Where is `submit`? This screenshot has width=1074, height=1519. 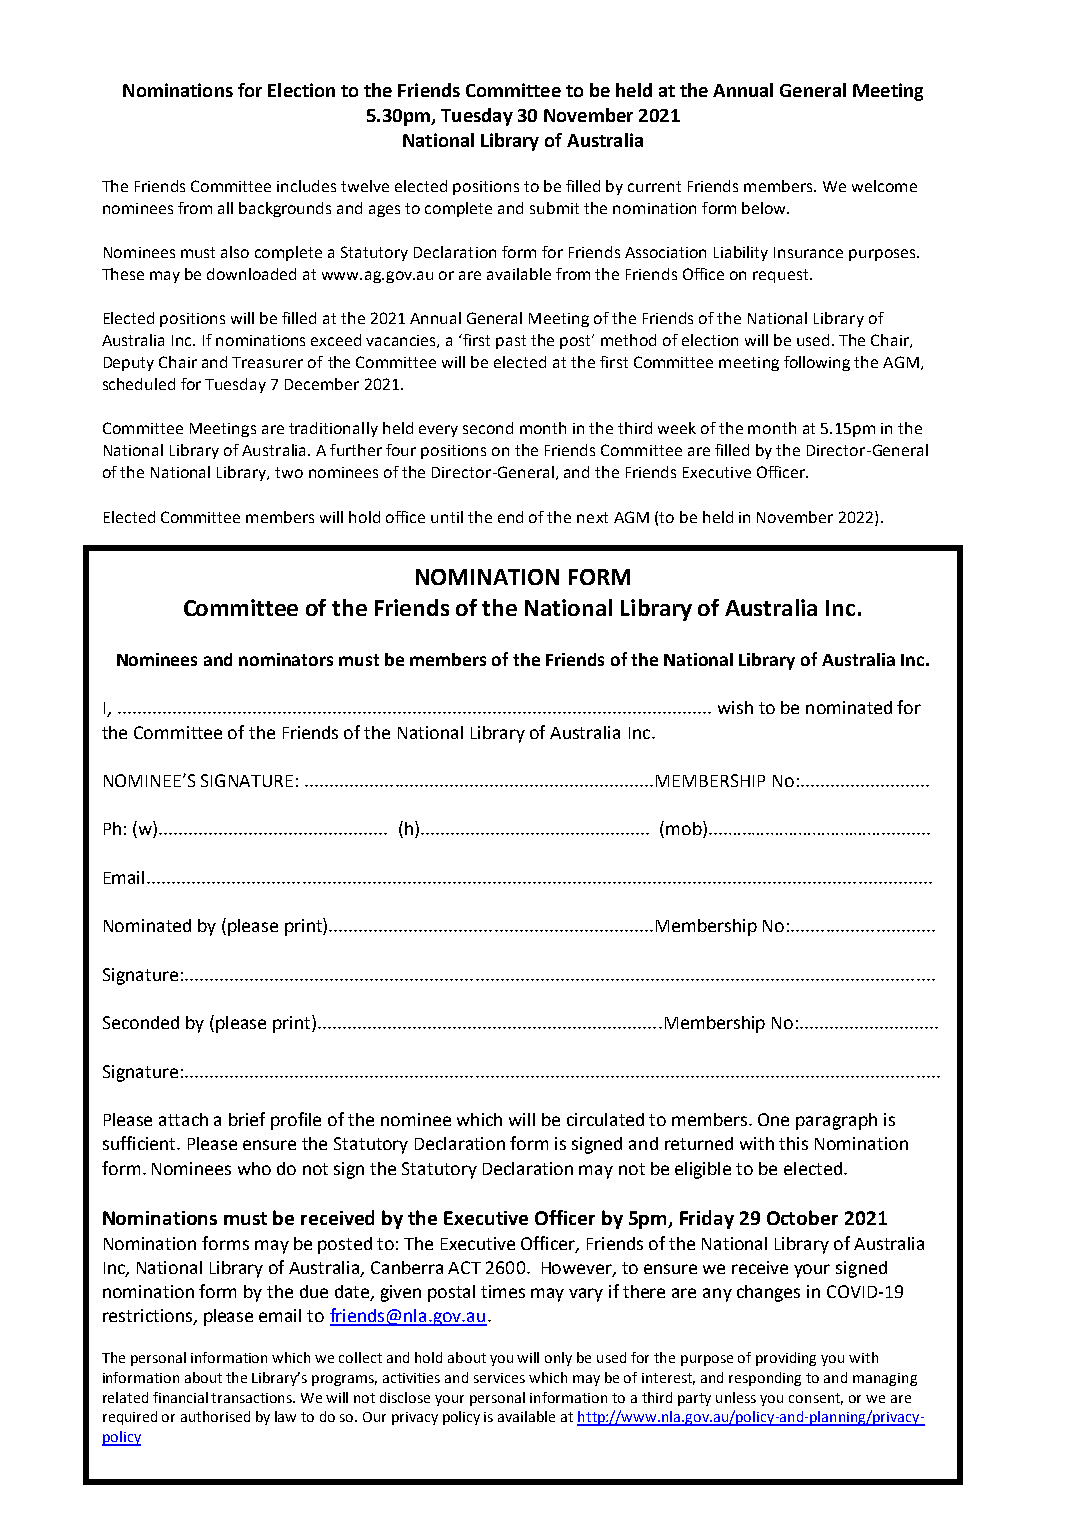
submit is located at coordinates (554, 208).
